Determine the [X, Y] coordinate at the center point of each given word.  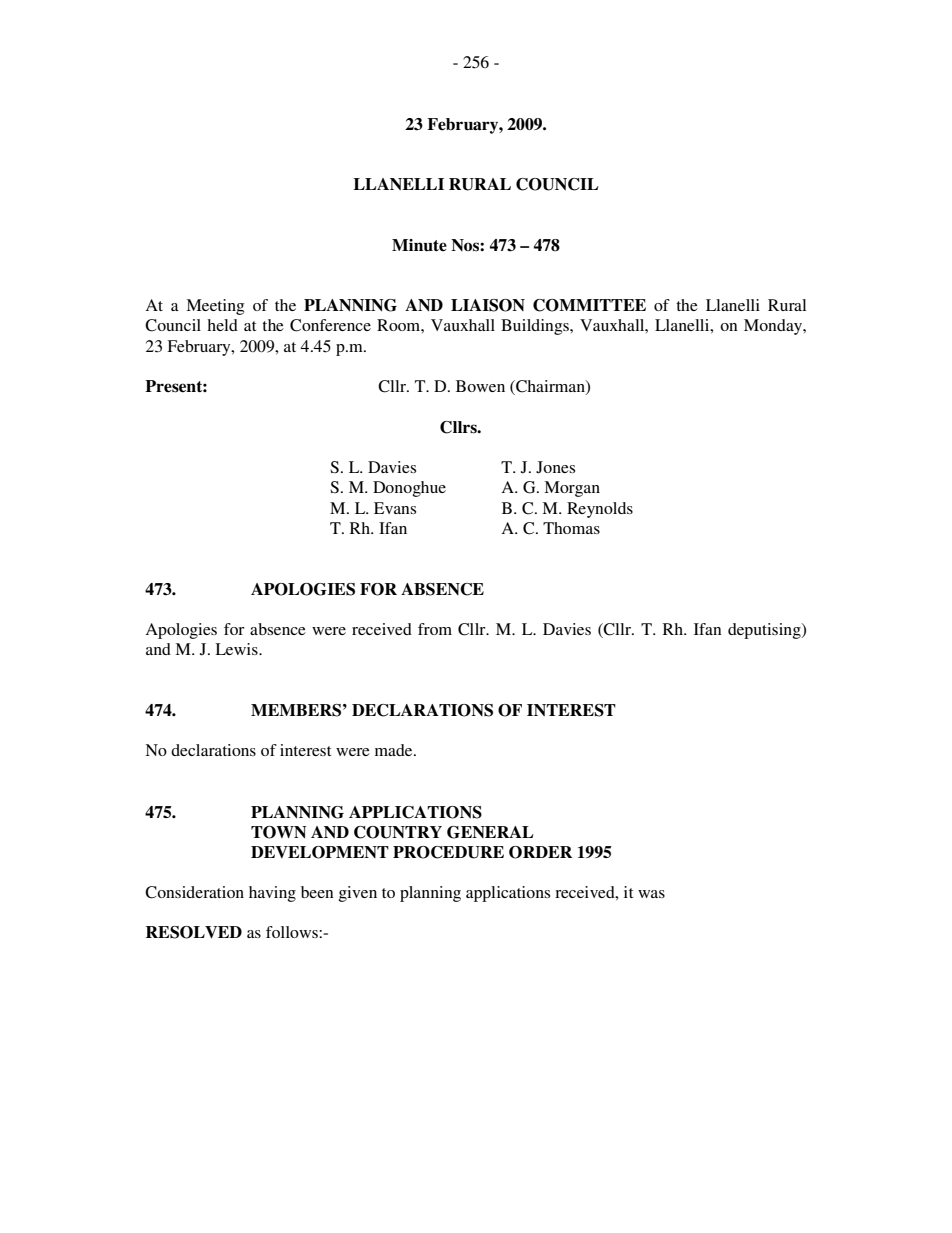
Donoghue [409, 489]
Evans [395, 508]
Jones [555, 467]
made [395, 750]
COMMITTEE [589, 305]
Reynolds [600, 510]
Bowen [480, 386]
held [222, 325]
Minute [419, 245]
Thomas [571, 528]
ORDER [540, 852]
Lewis [237, 649]
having [272, 894]
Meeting [215, 307]
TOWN [278, 832]
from [435, 629]
